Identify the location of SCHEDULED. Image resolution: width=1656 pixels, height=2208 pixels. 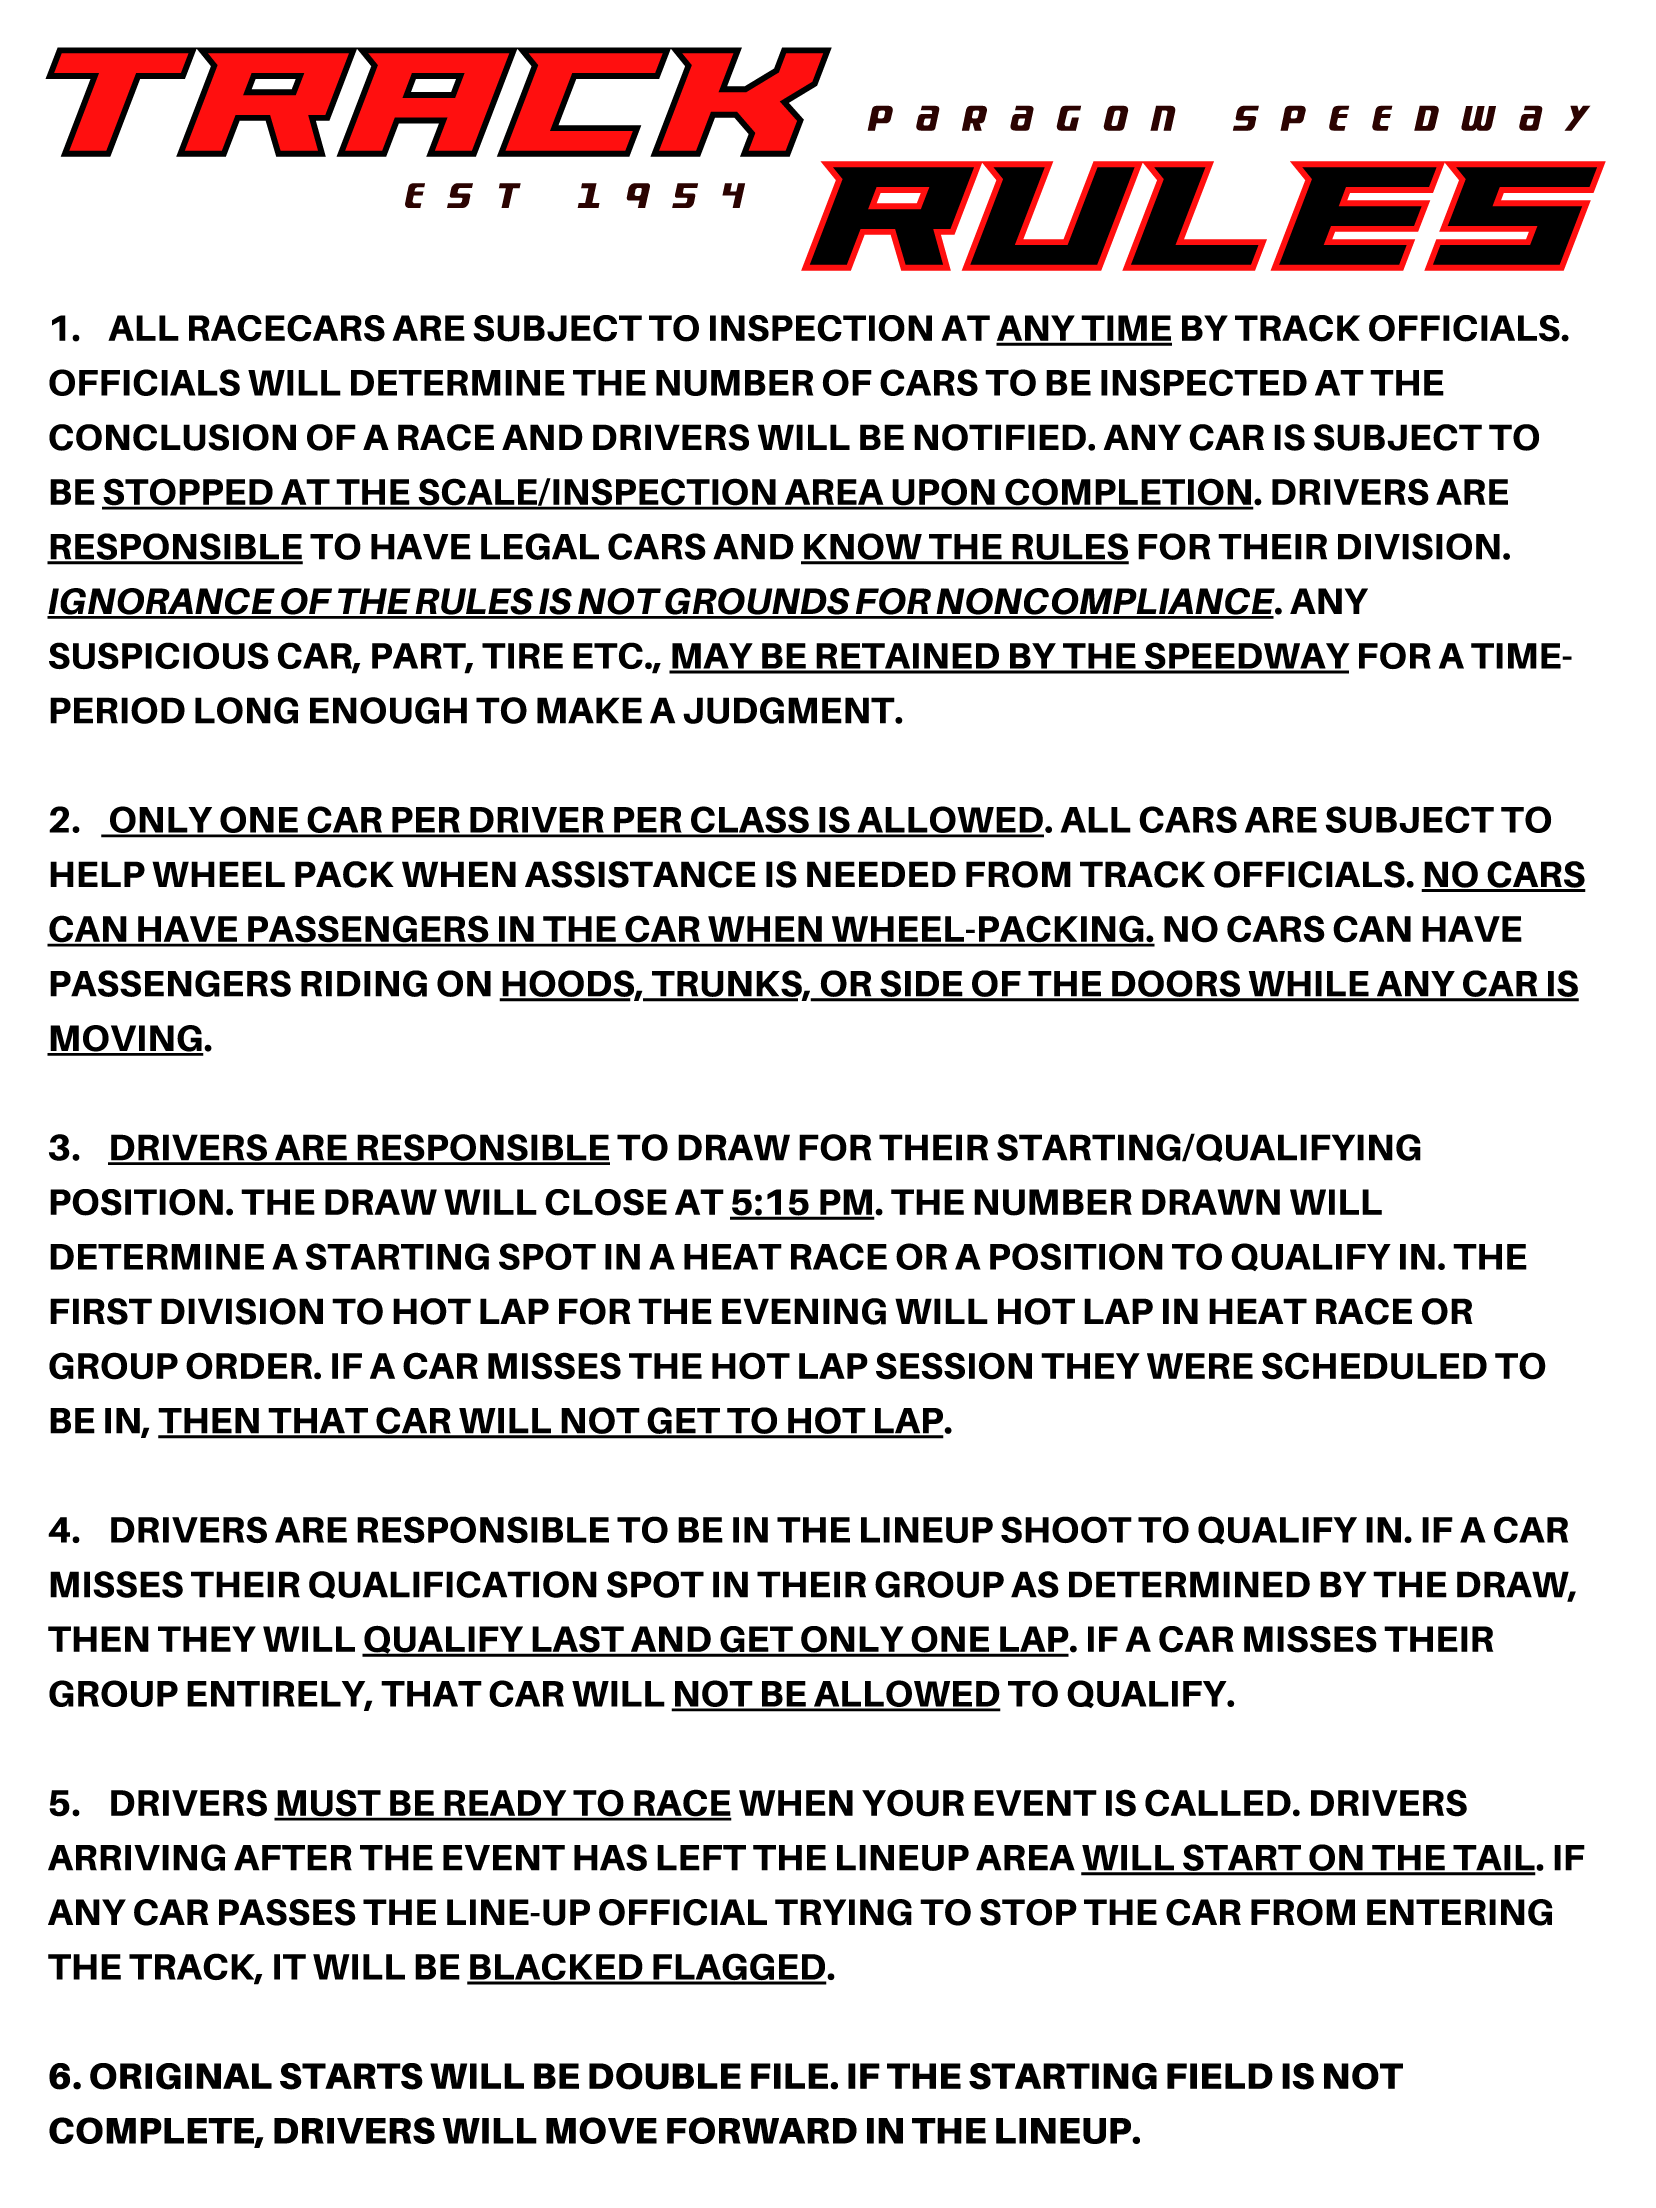
(1374, 1366).
